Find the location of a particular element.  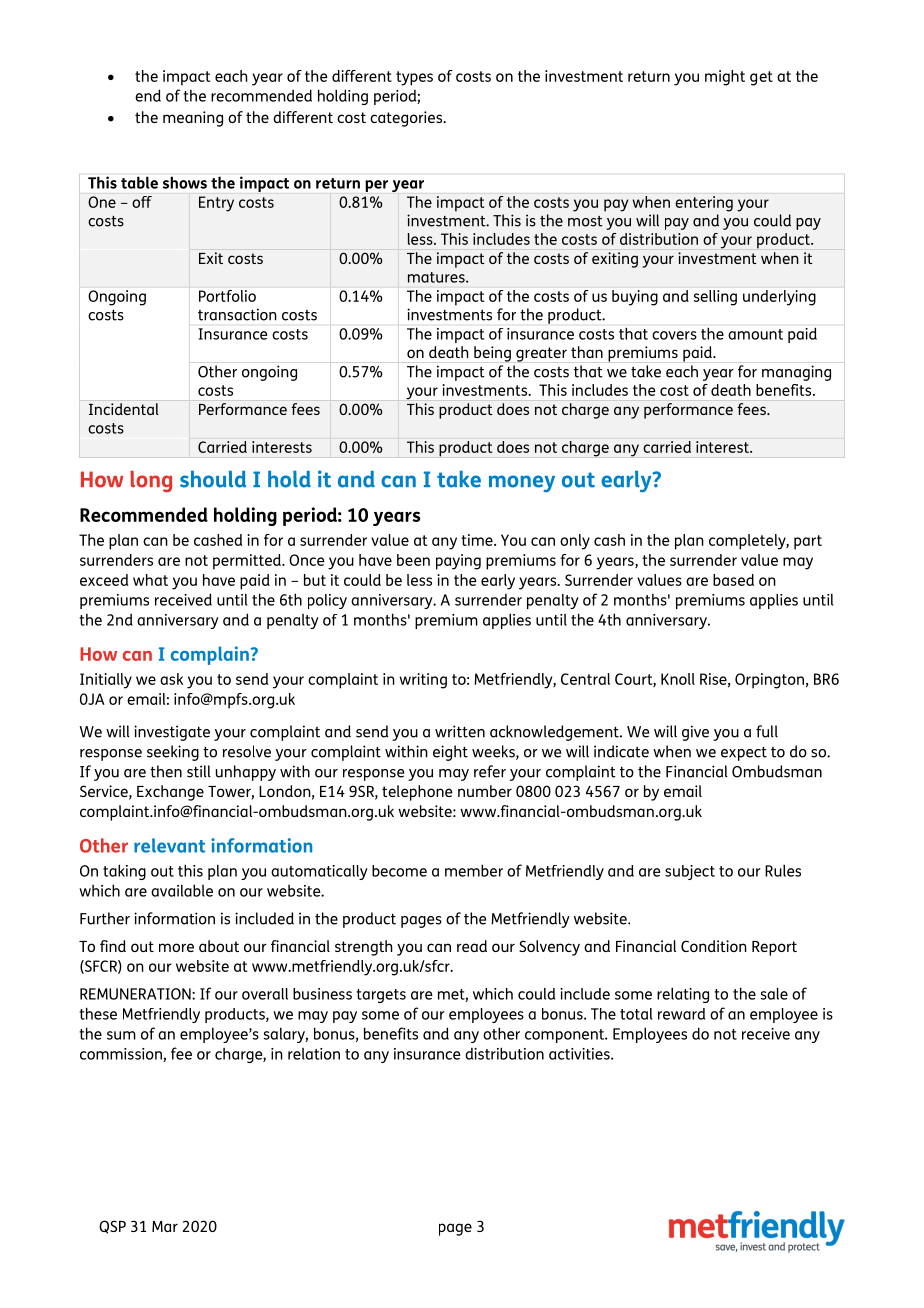

Mar is located at coordinates (165, 1226).
